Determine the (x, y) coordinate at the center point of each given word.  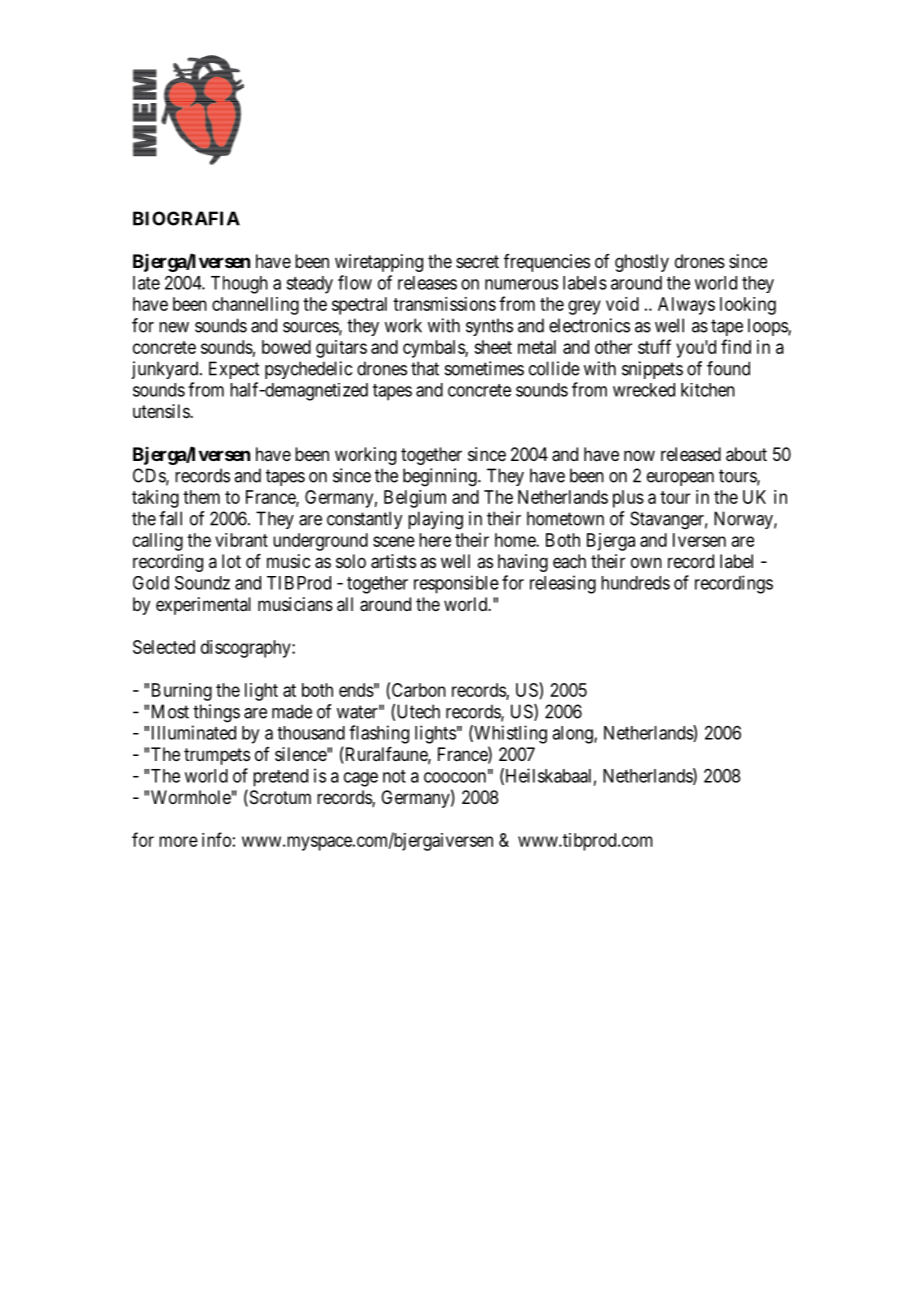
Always (686, 306)
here (435, 540)
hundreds (635, 583)
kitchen (708, 390)
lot (231, 561)
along (573, 735)
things (216, 713)
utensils (162, 411)
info (216, 839)
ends (356, 690)
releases (427, 283)
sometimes (484, 368)
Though (239, 285)
